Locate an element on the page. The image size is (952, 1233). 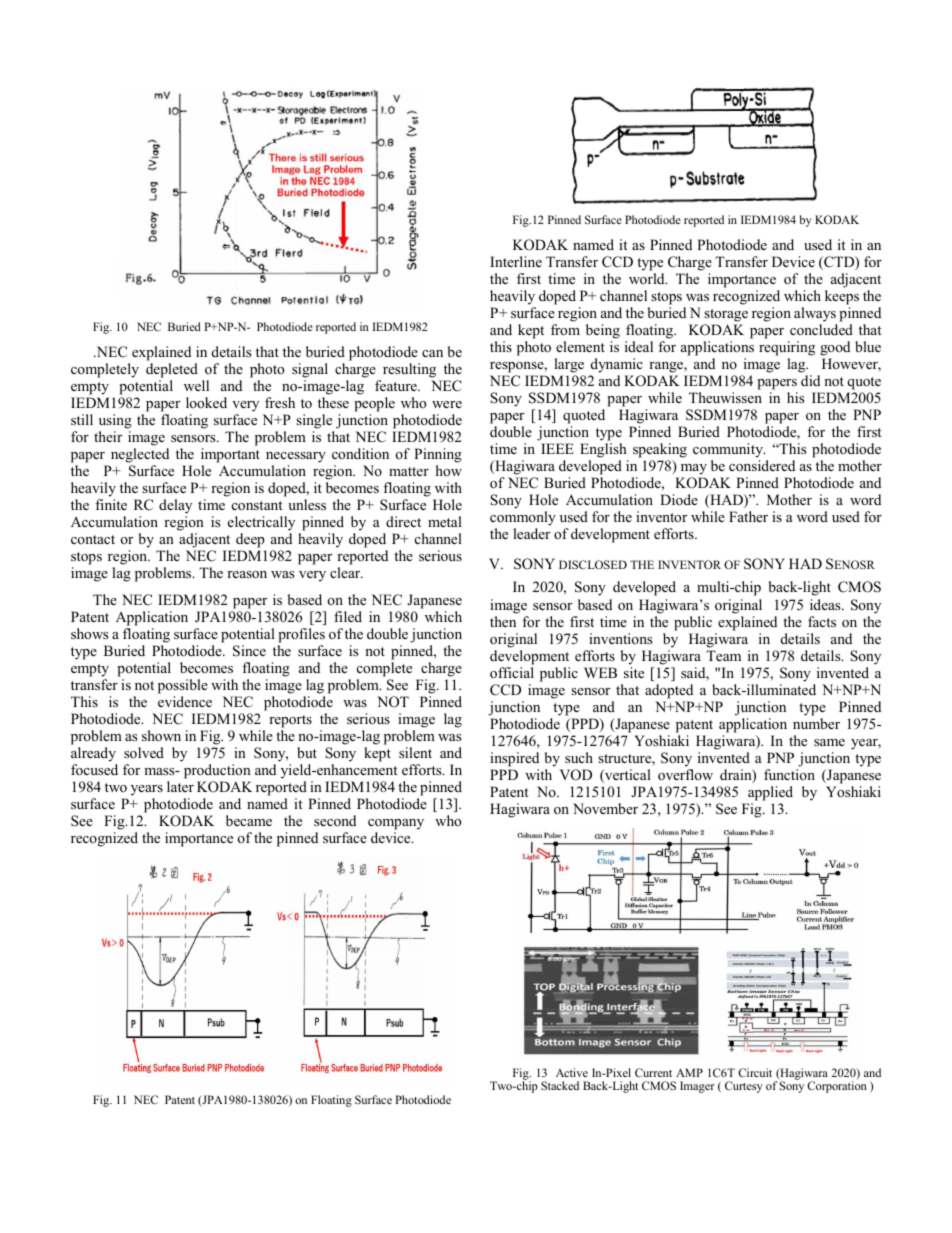
always is located at coordinates (815, 314).
